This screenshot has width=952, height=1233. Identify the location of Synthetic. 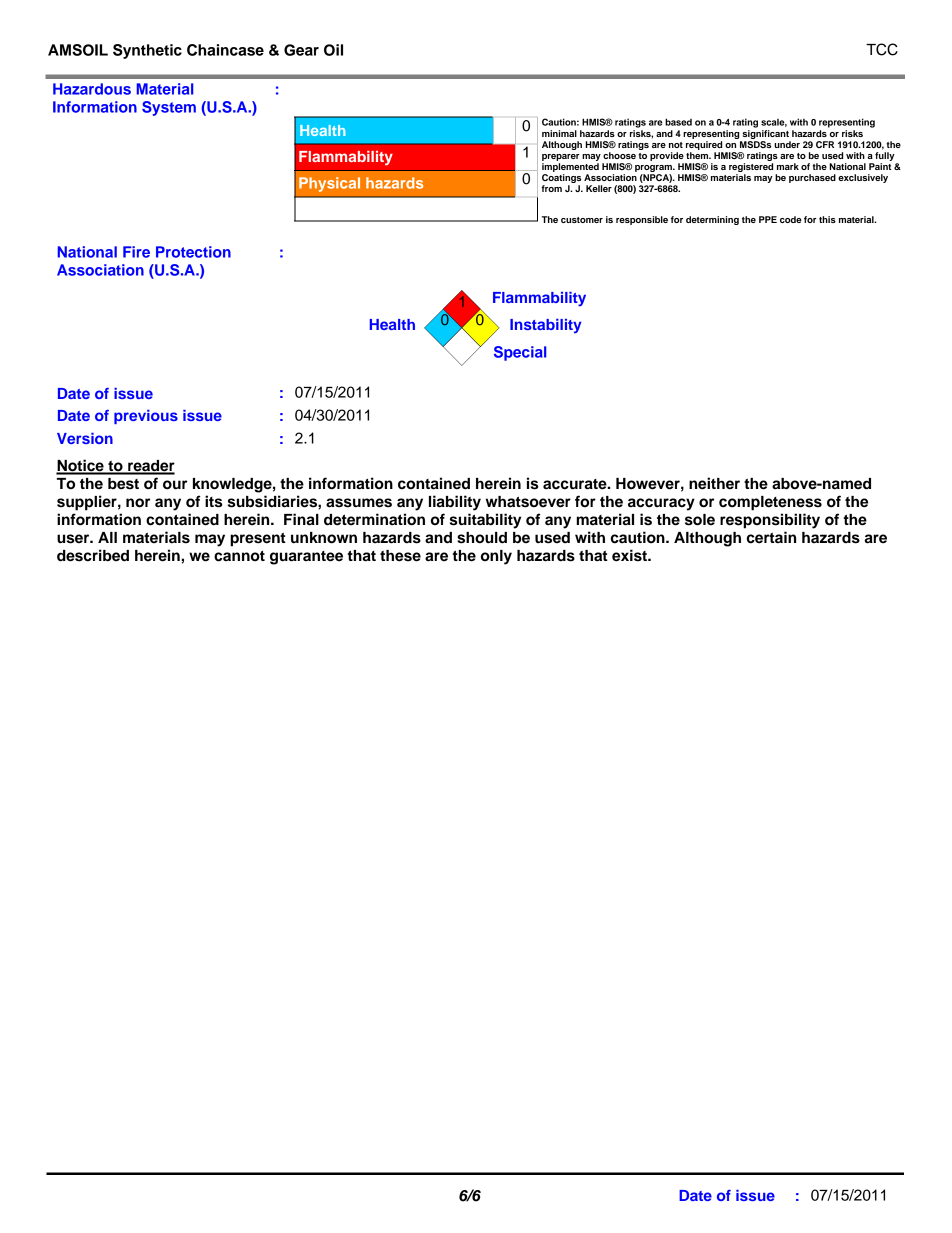
(147, 51).
